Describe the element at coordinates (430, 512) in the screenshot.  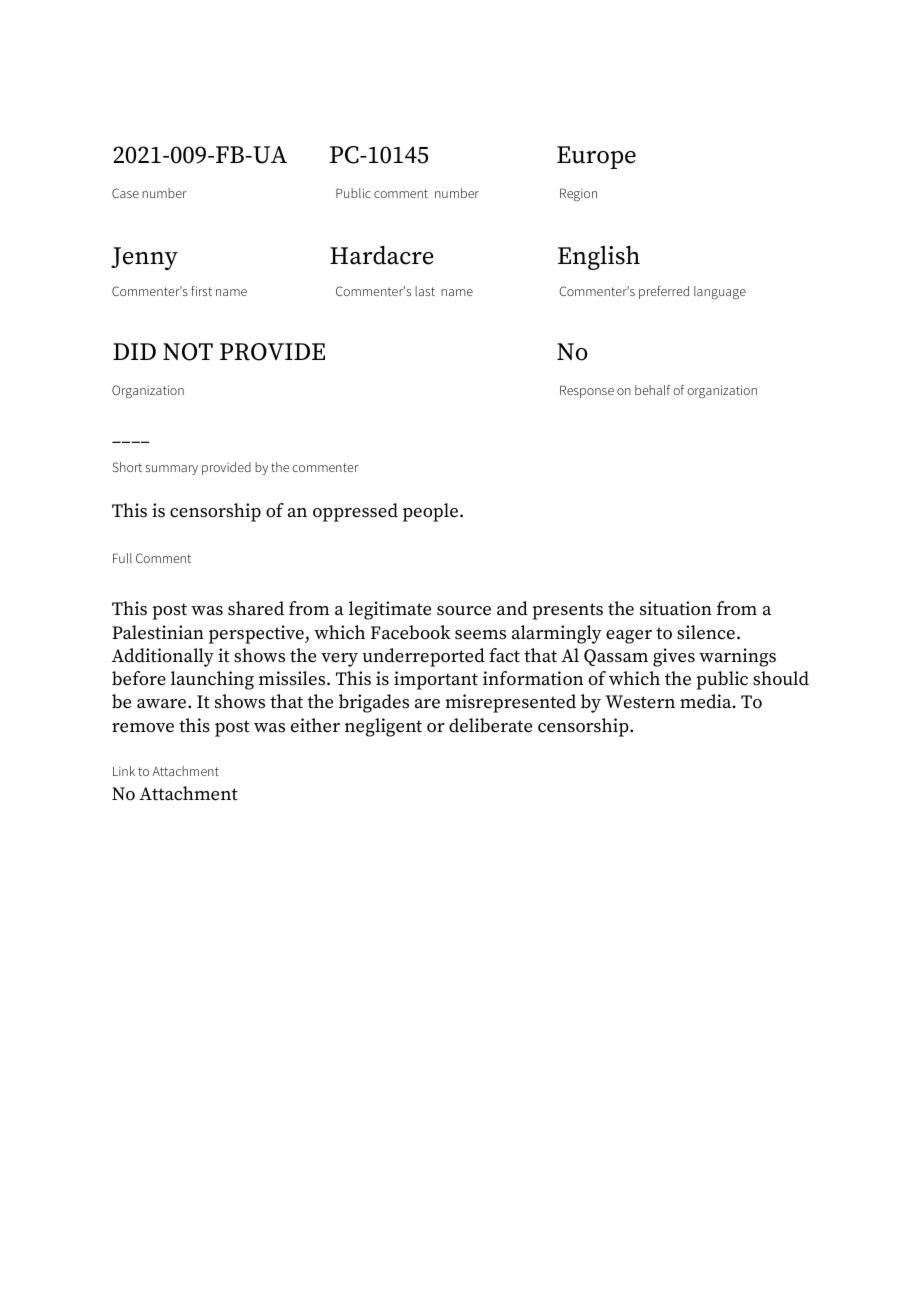
I see `people` at that location.
